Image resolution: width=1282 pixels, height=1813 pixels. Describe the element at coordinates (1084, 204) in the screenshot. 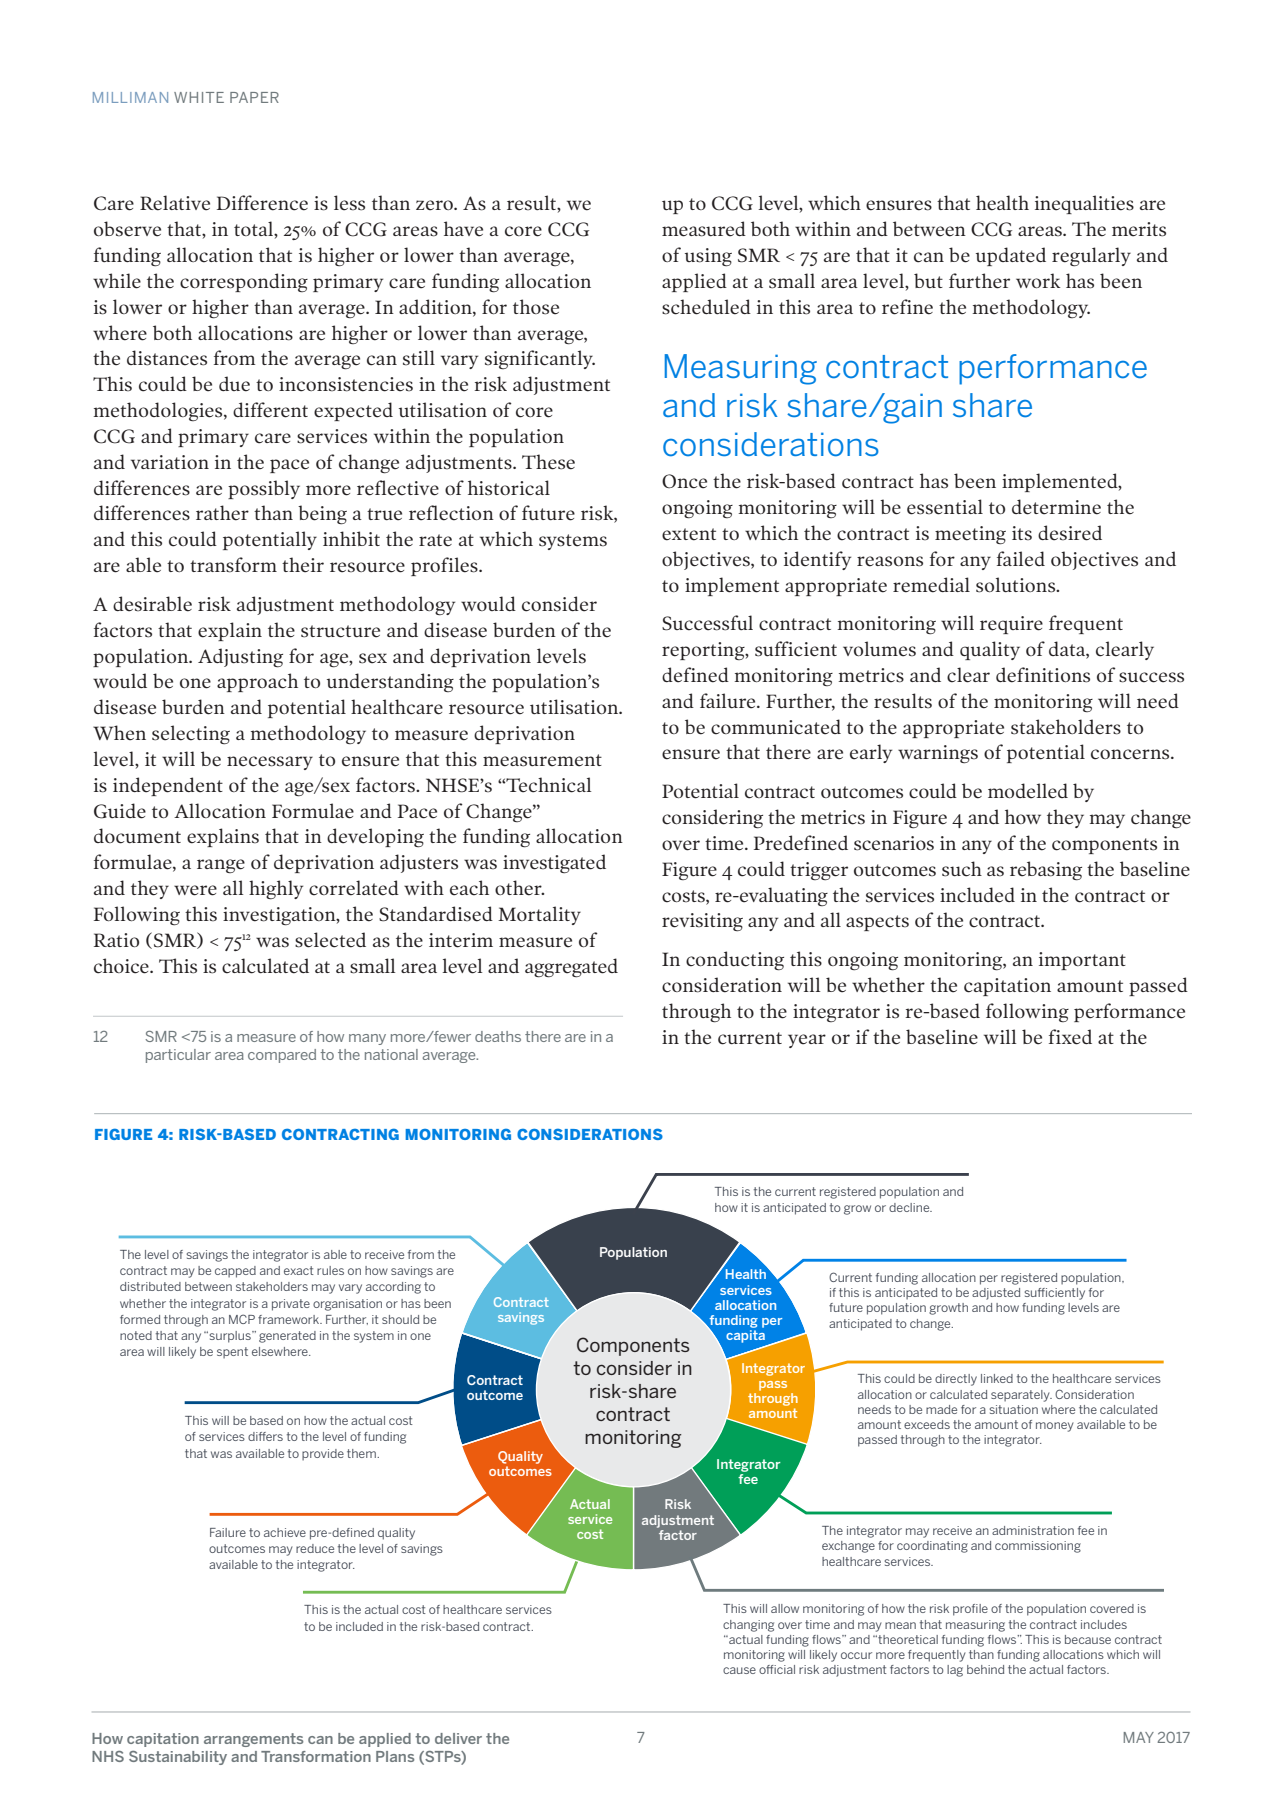

I see `inequalities` at that location.
